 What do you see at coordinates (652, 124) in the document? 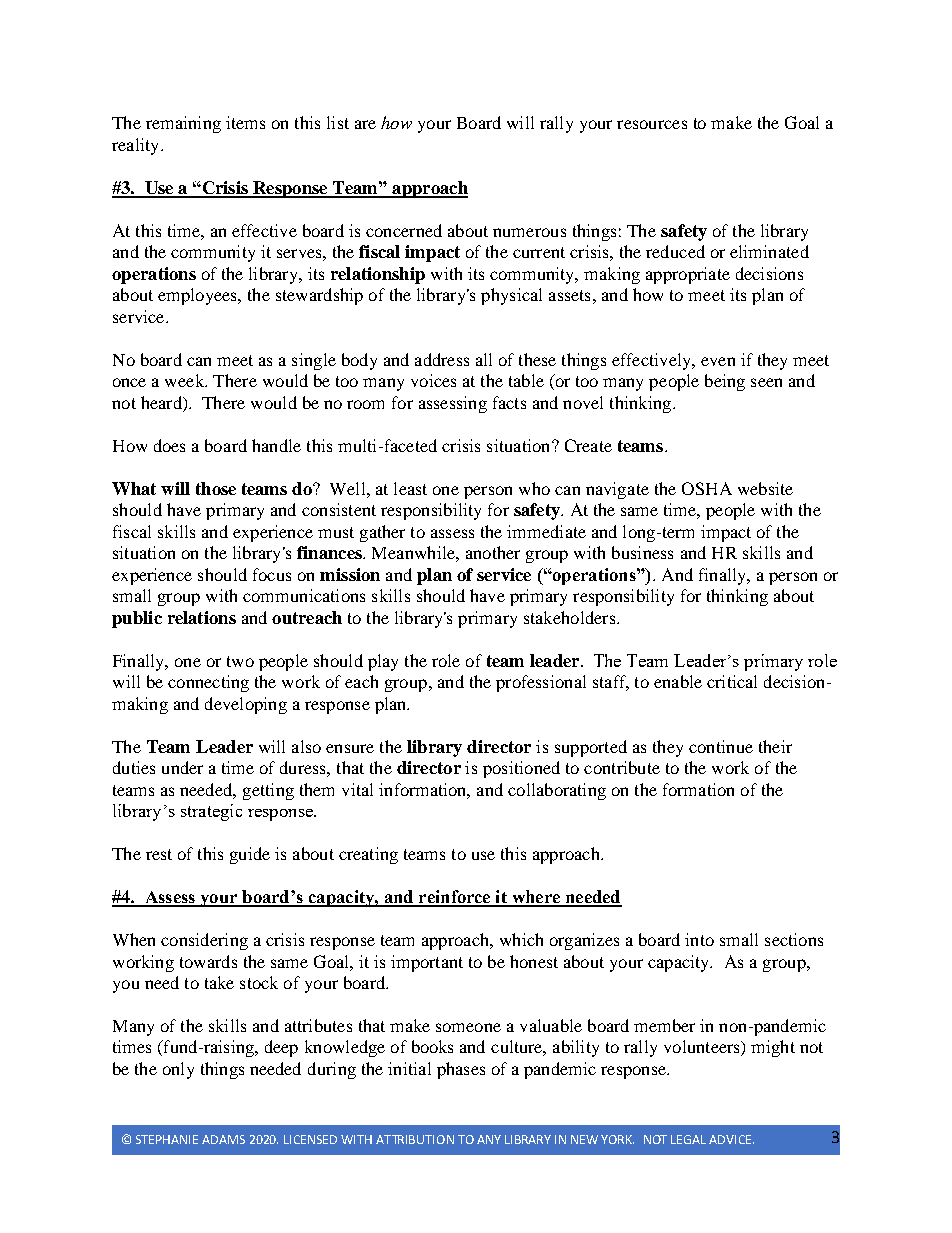
I see `resources` at bounding box center [652, 124].
